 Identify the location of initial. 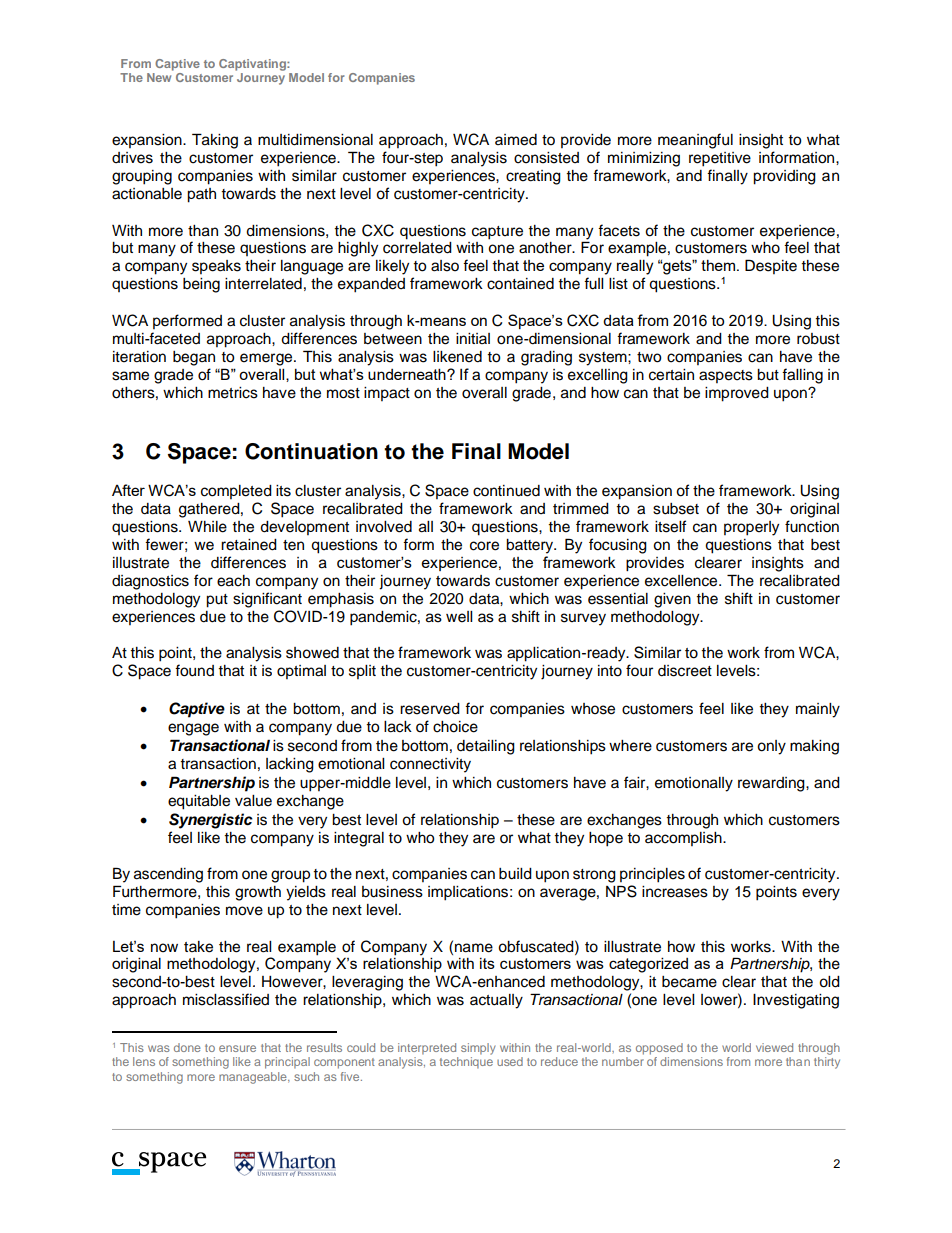
(473, 338).
